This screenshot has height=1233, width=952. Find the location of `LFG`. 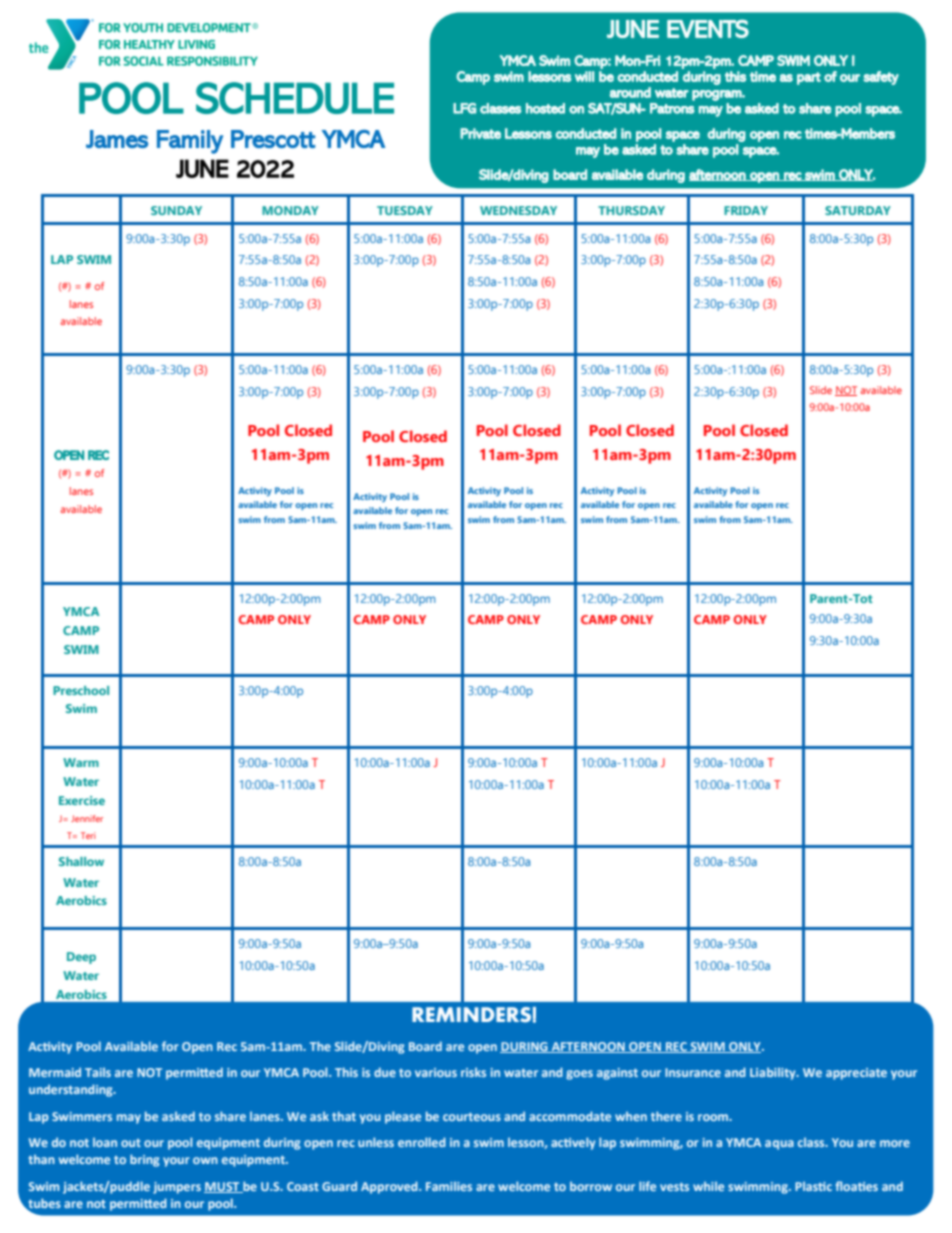

LFG is located at coordinates (464, 108).
